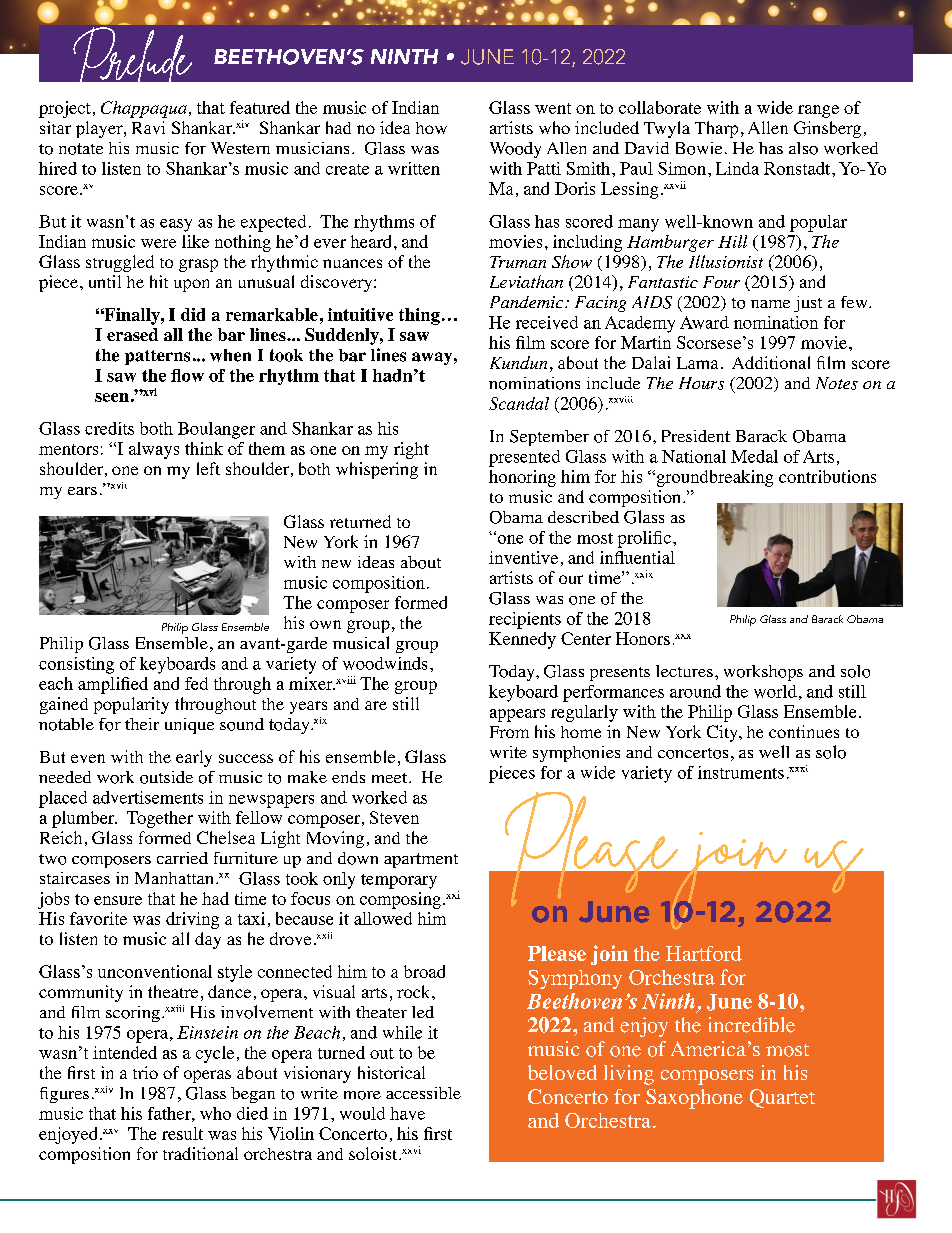  I want to click on also, so click(803, 148).
